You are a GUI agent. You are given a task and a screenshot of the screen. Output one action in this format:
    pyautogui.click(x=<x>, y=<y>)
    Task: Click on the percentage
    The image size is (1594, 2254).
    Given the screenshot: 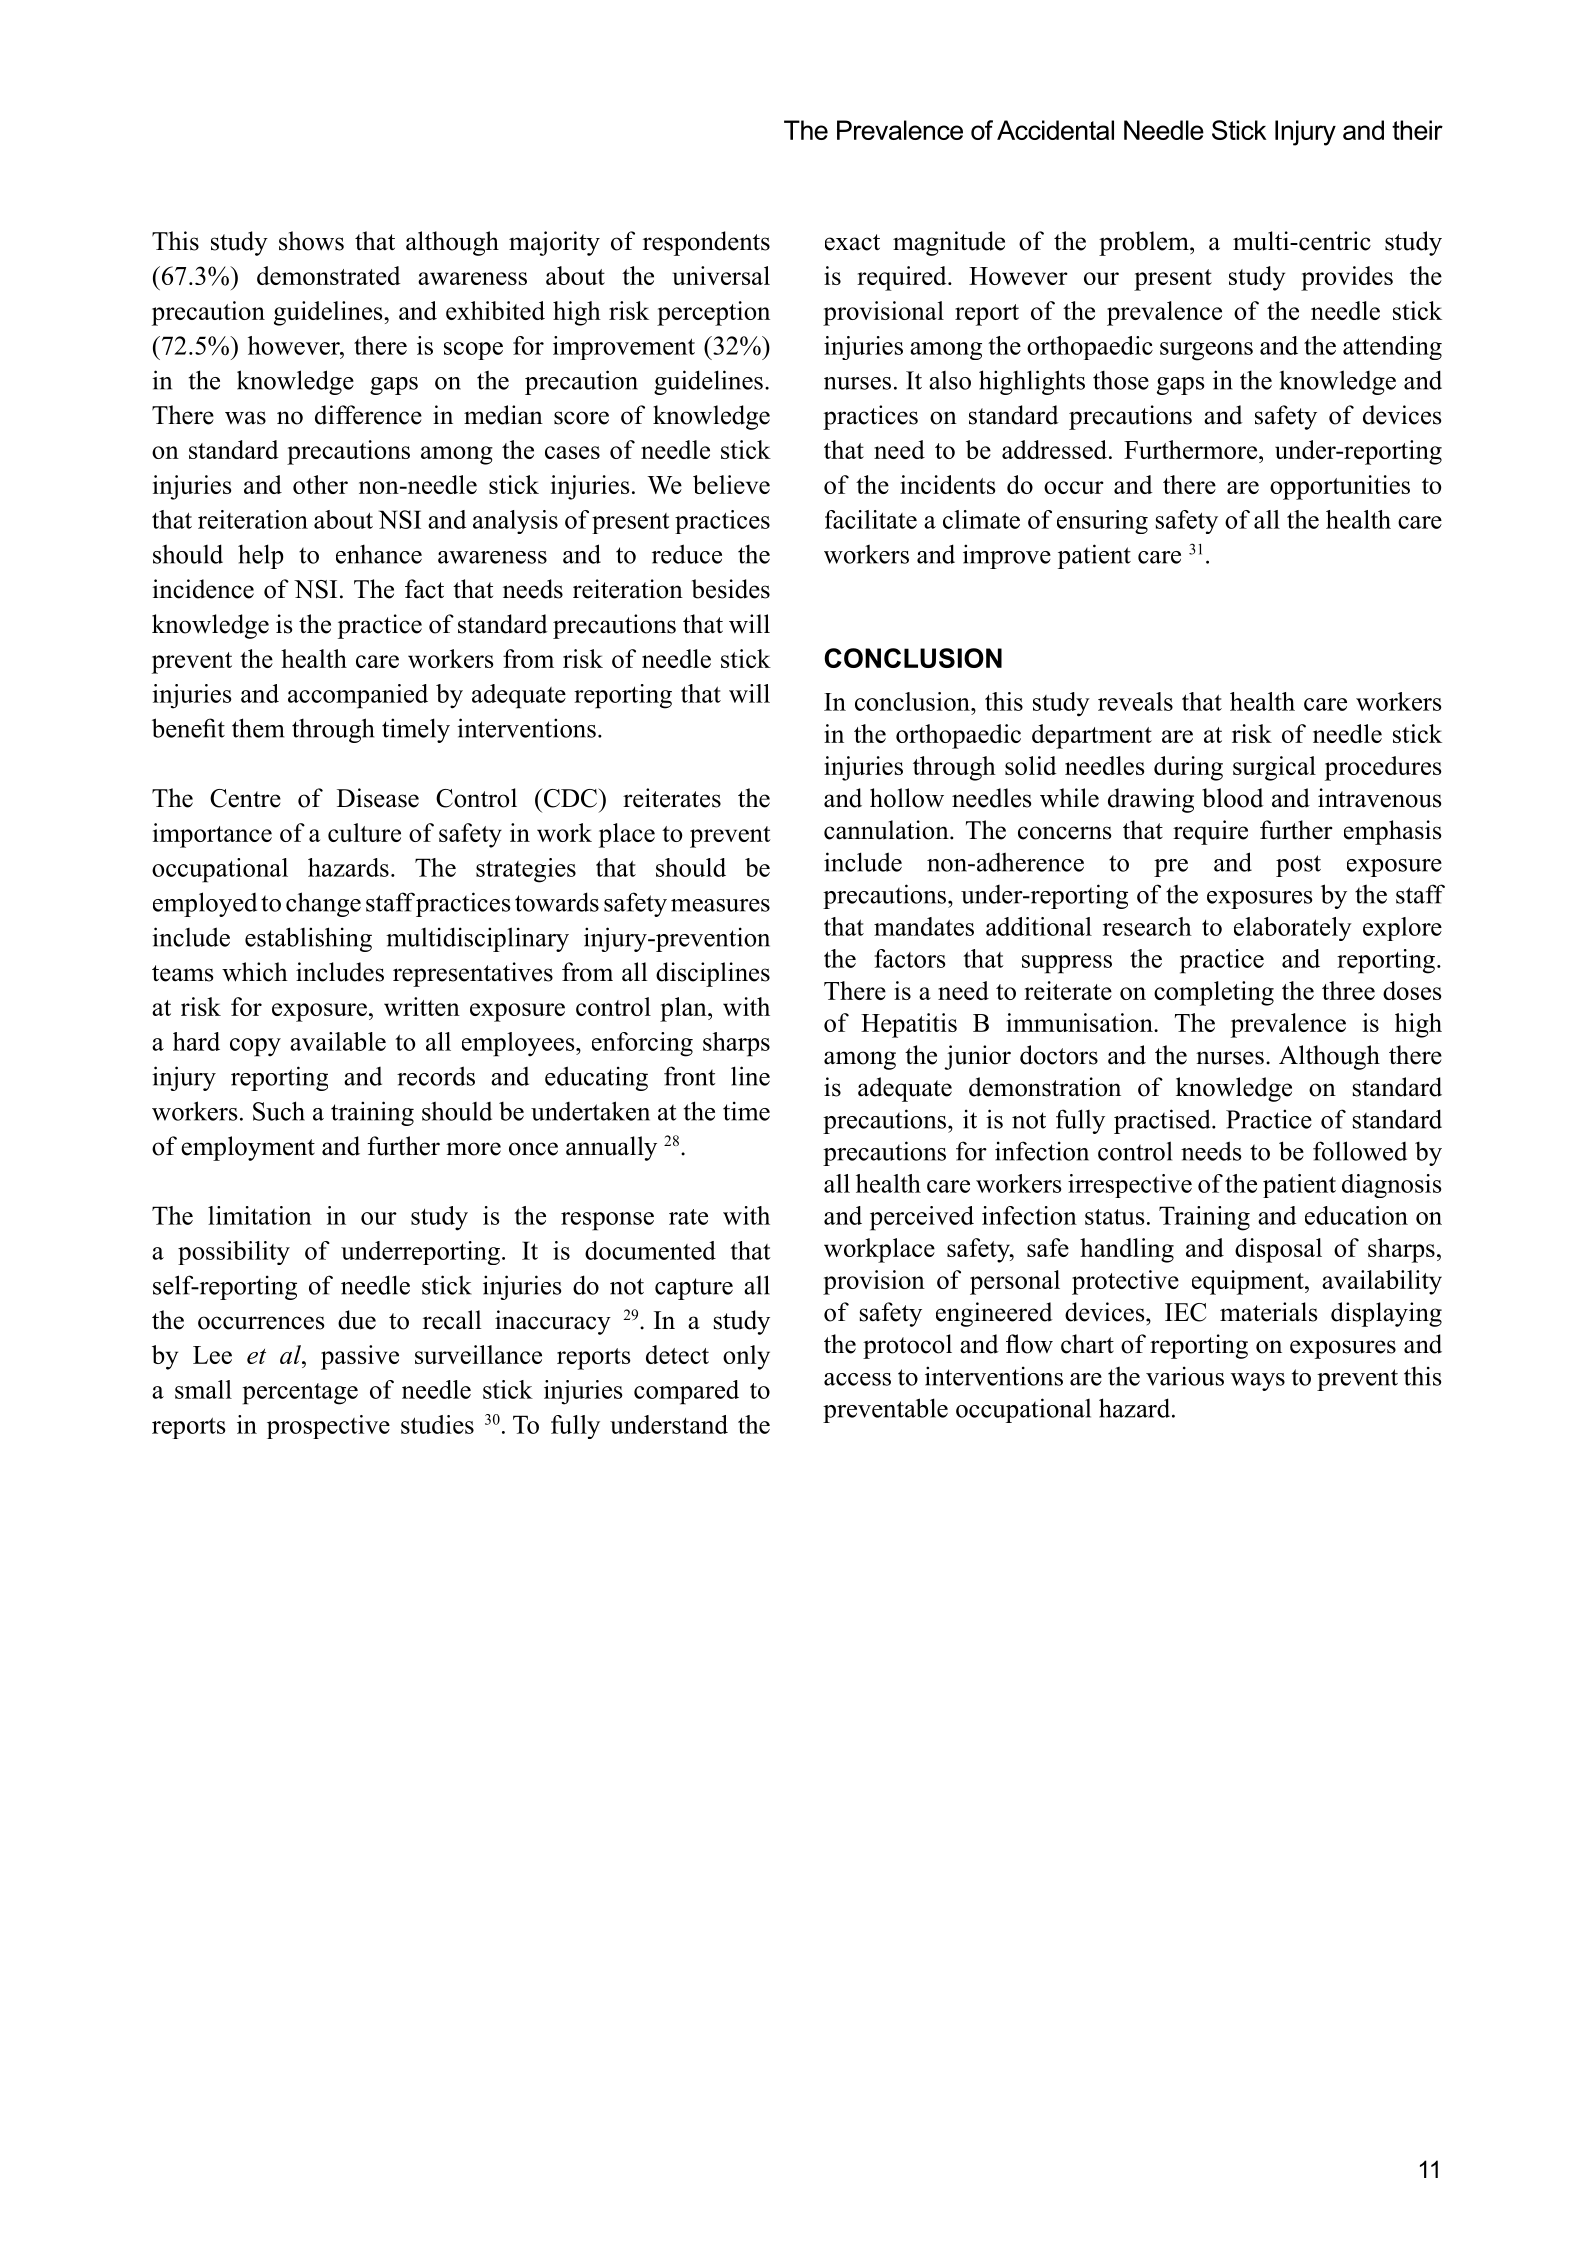 What is the action you would take?
    pyautogui.click(x=300, y=1394)
